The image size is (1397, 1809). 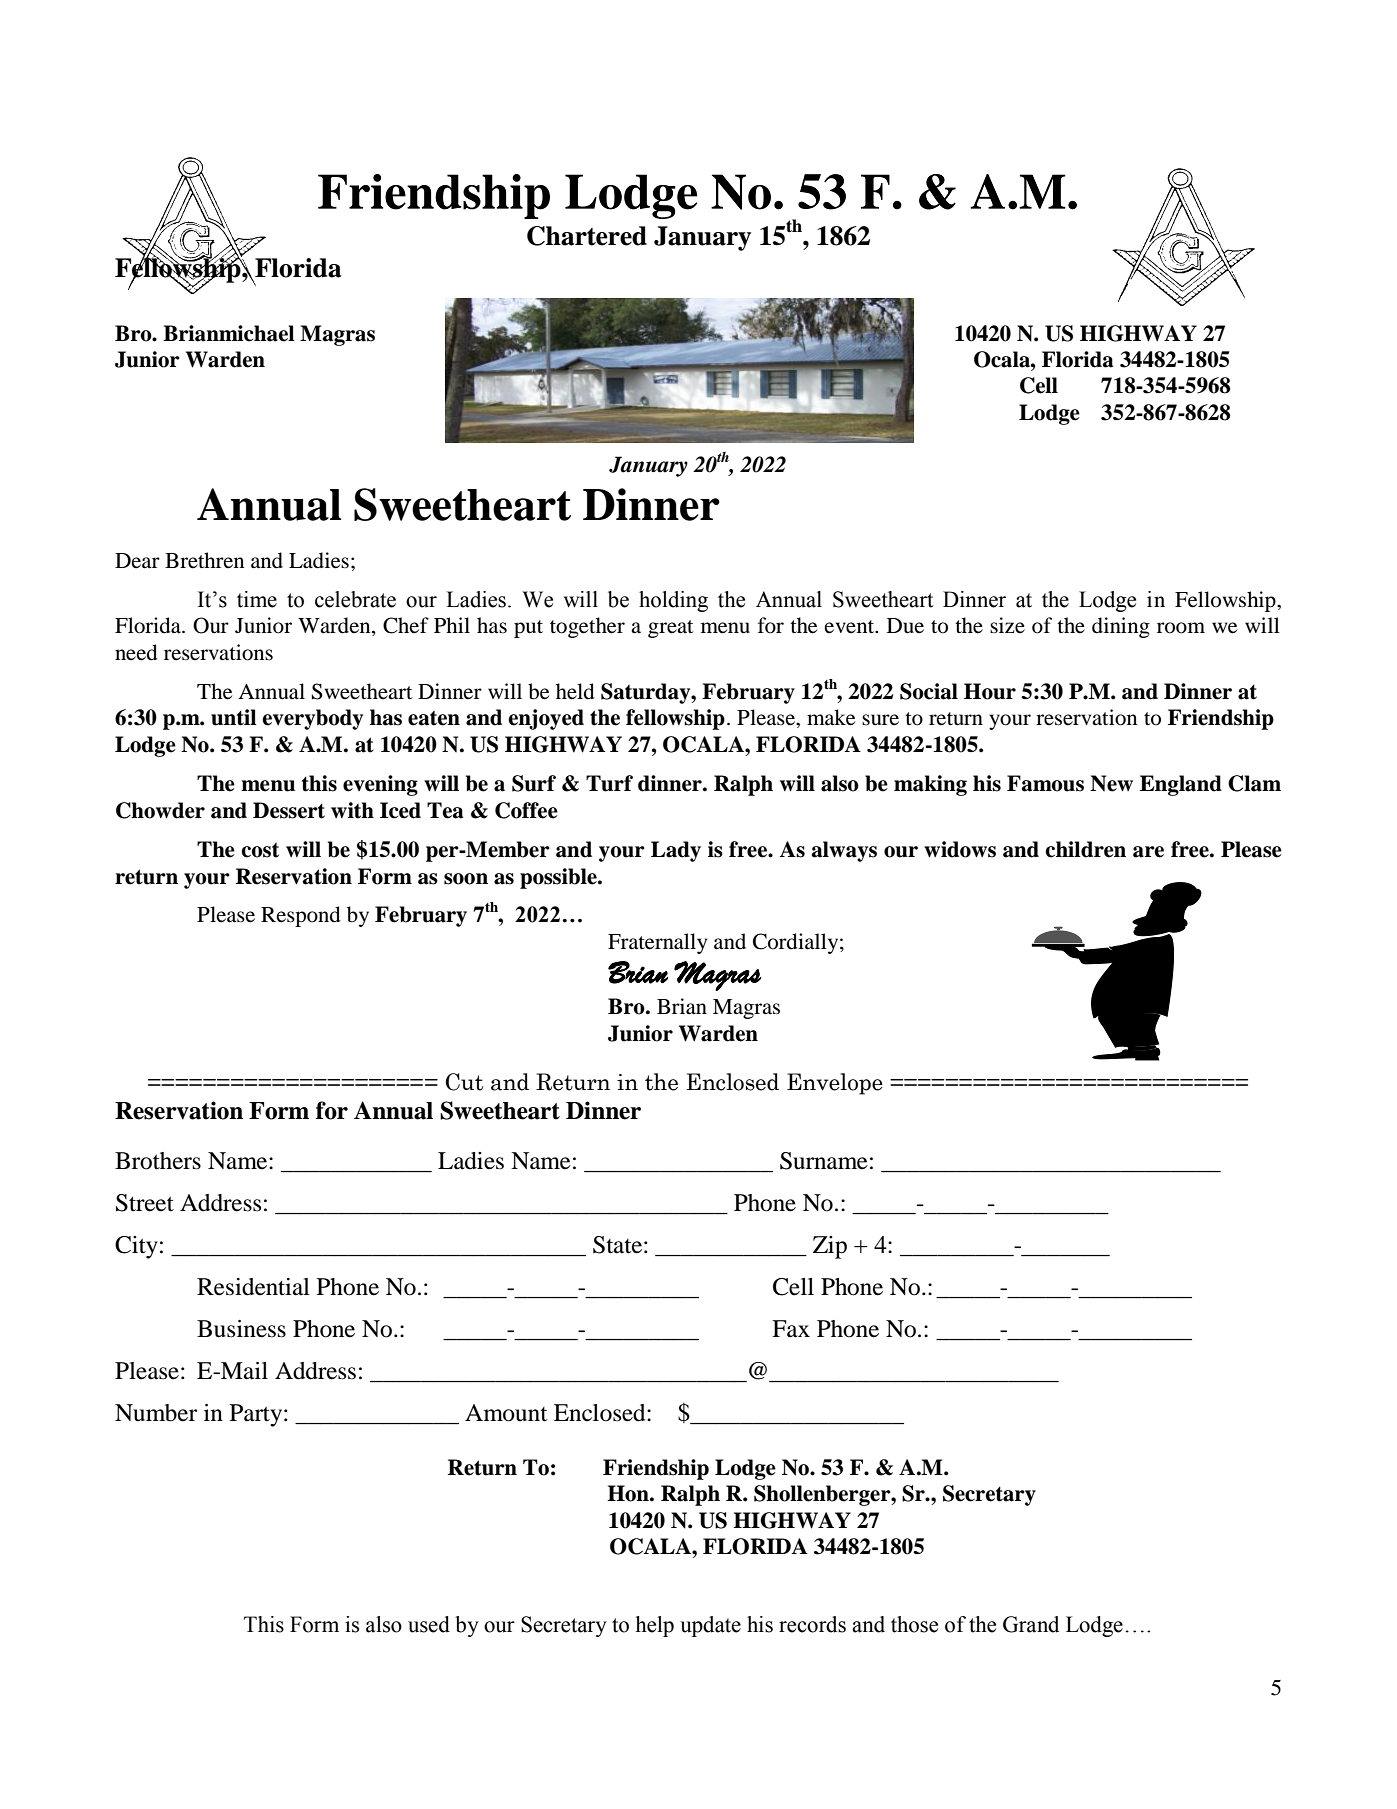 I want to click on Residential, so click(x=253, y=1287).
